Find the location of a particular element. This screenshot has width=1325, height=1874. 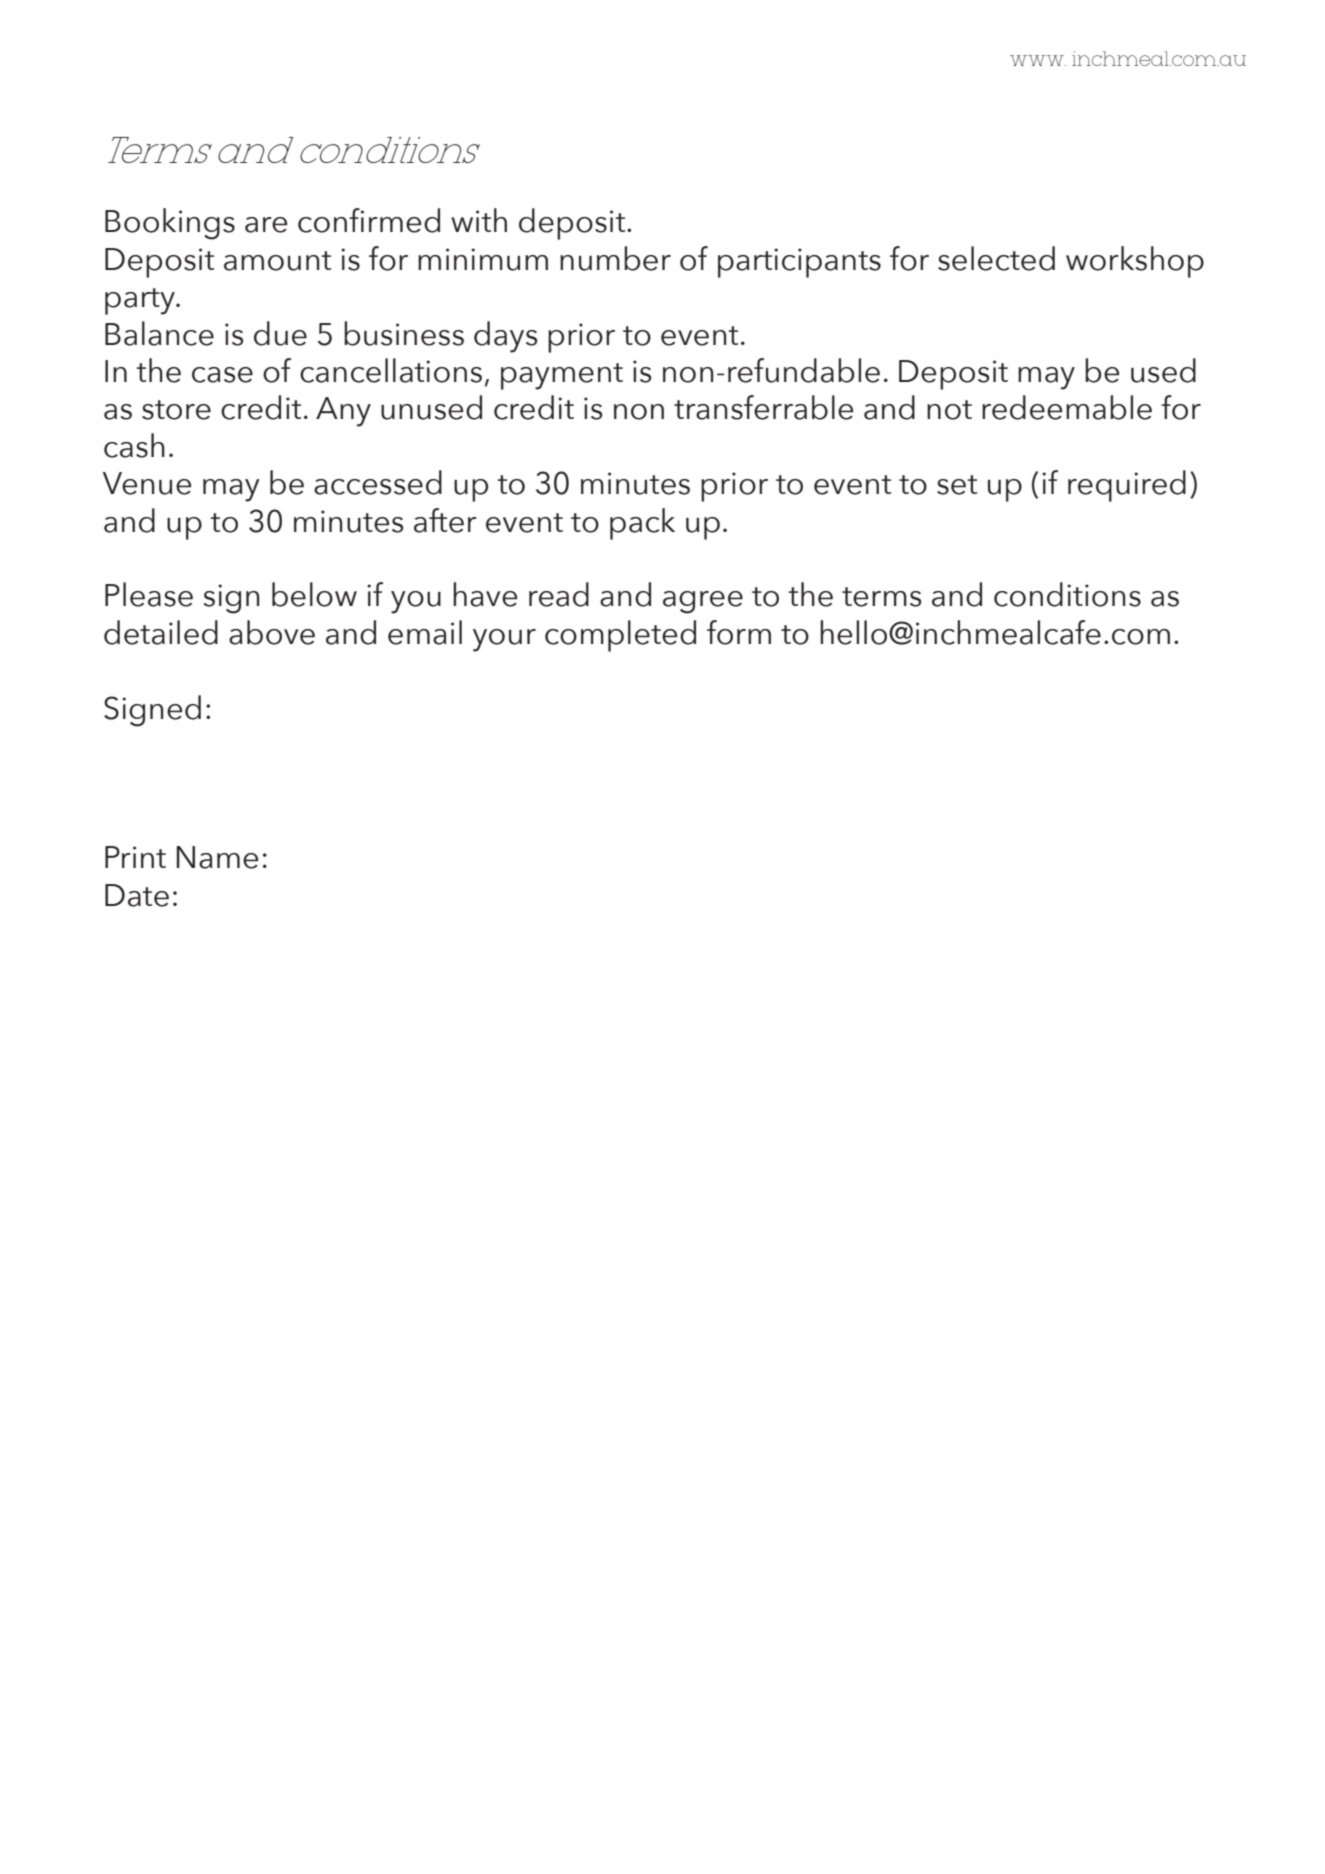

completed is located at coordinates (620, 636).
